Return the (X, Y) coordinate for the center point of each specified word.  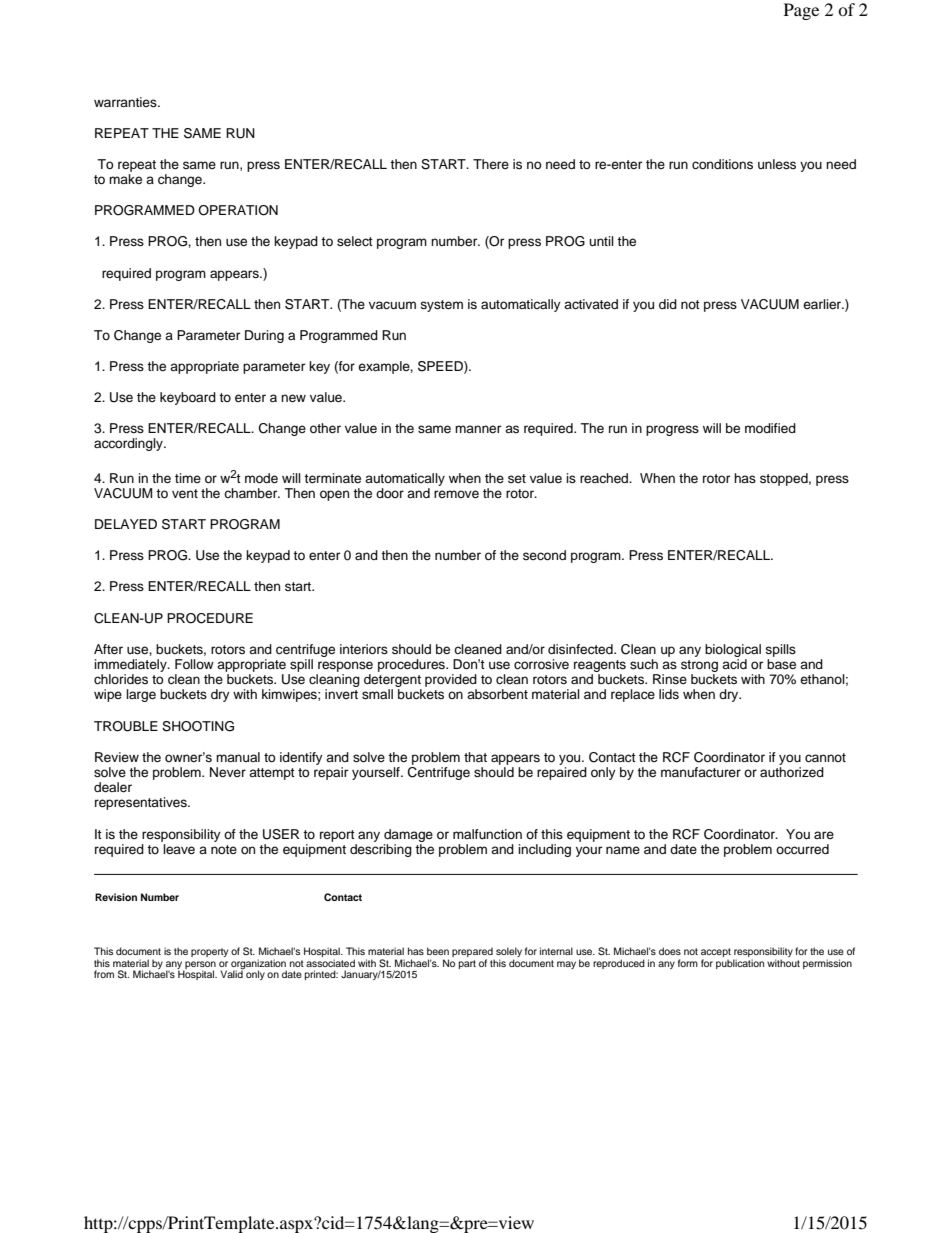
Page (801, 11)
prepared (473, 953)
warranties (126, 102)
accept (716, 954)
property (209, 952)
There (491, 164)
